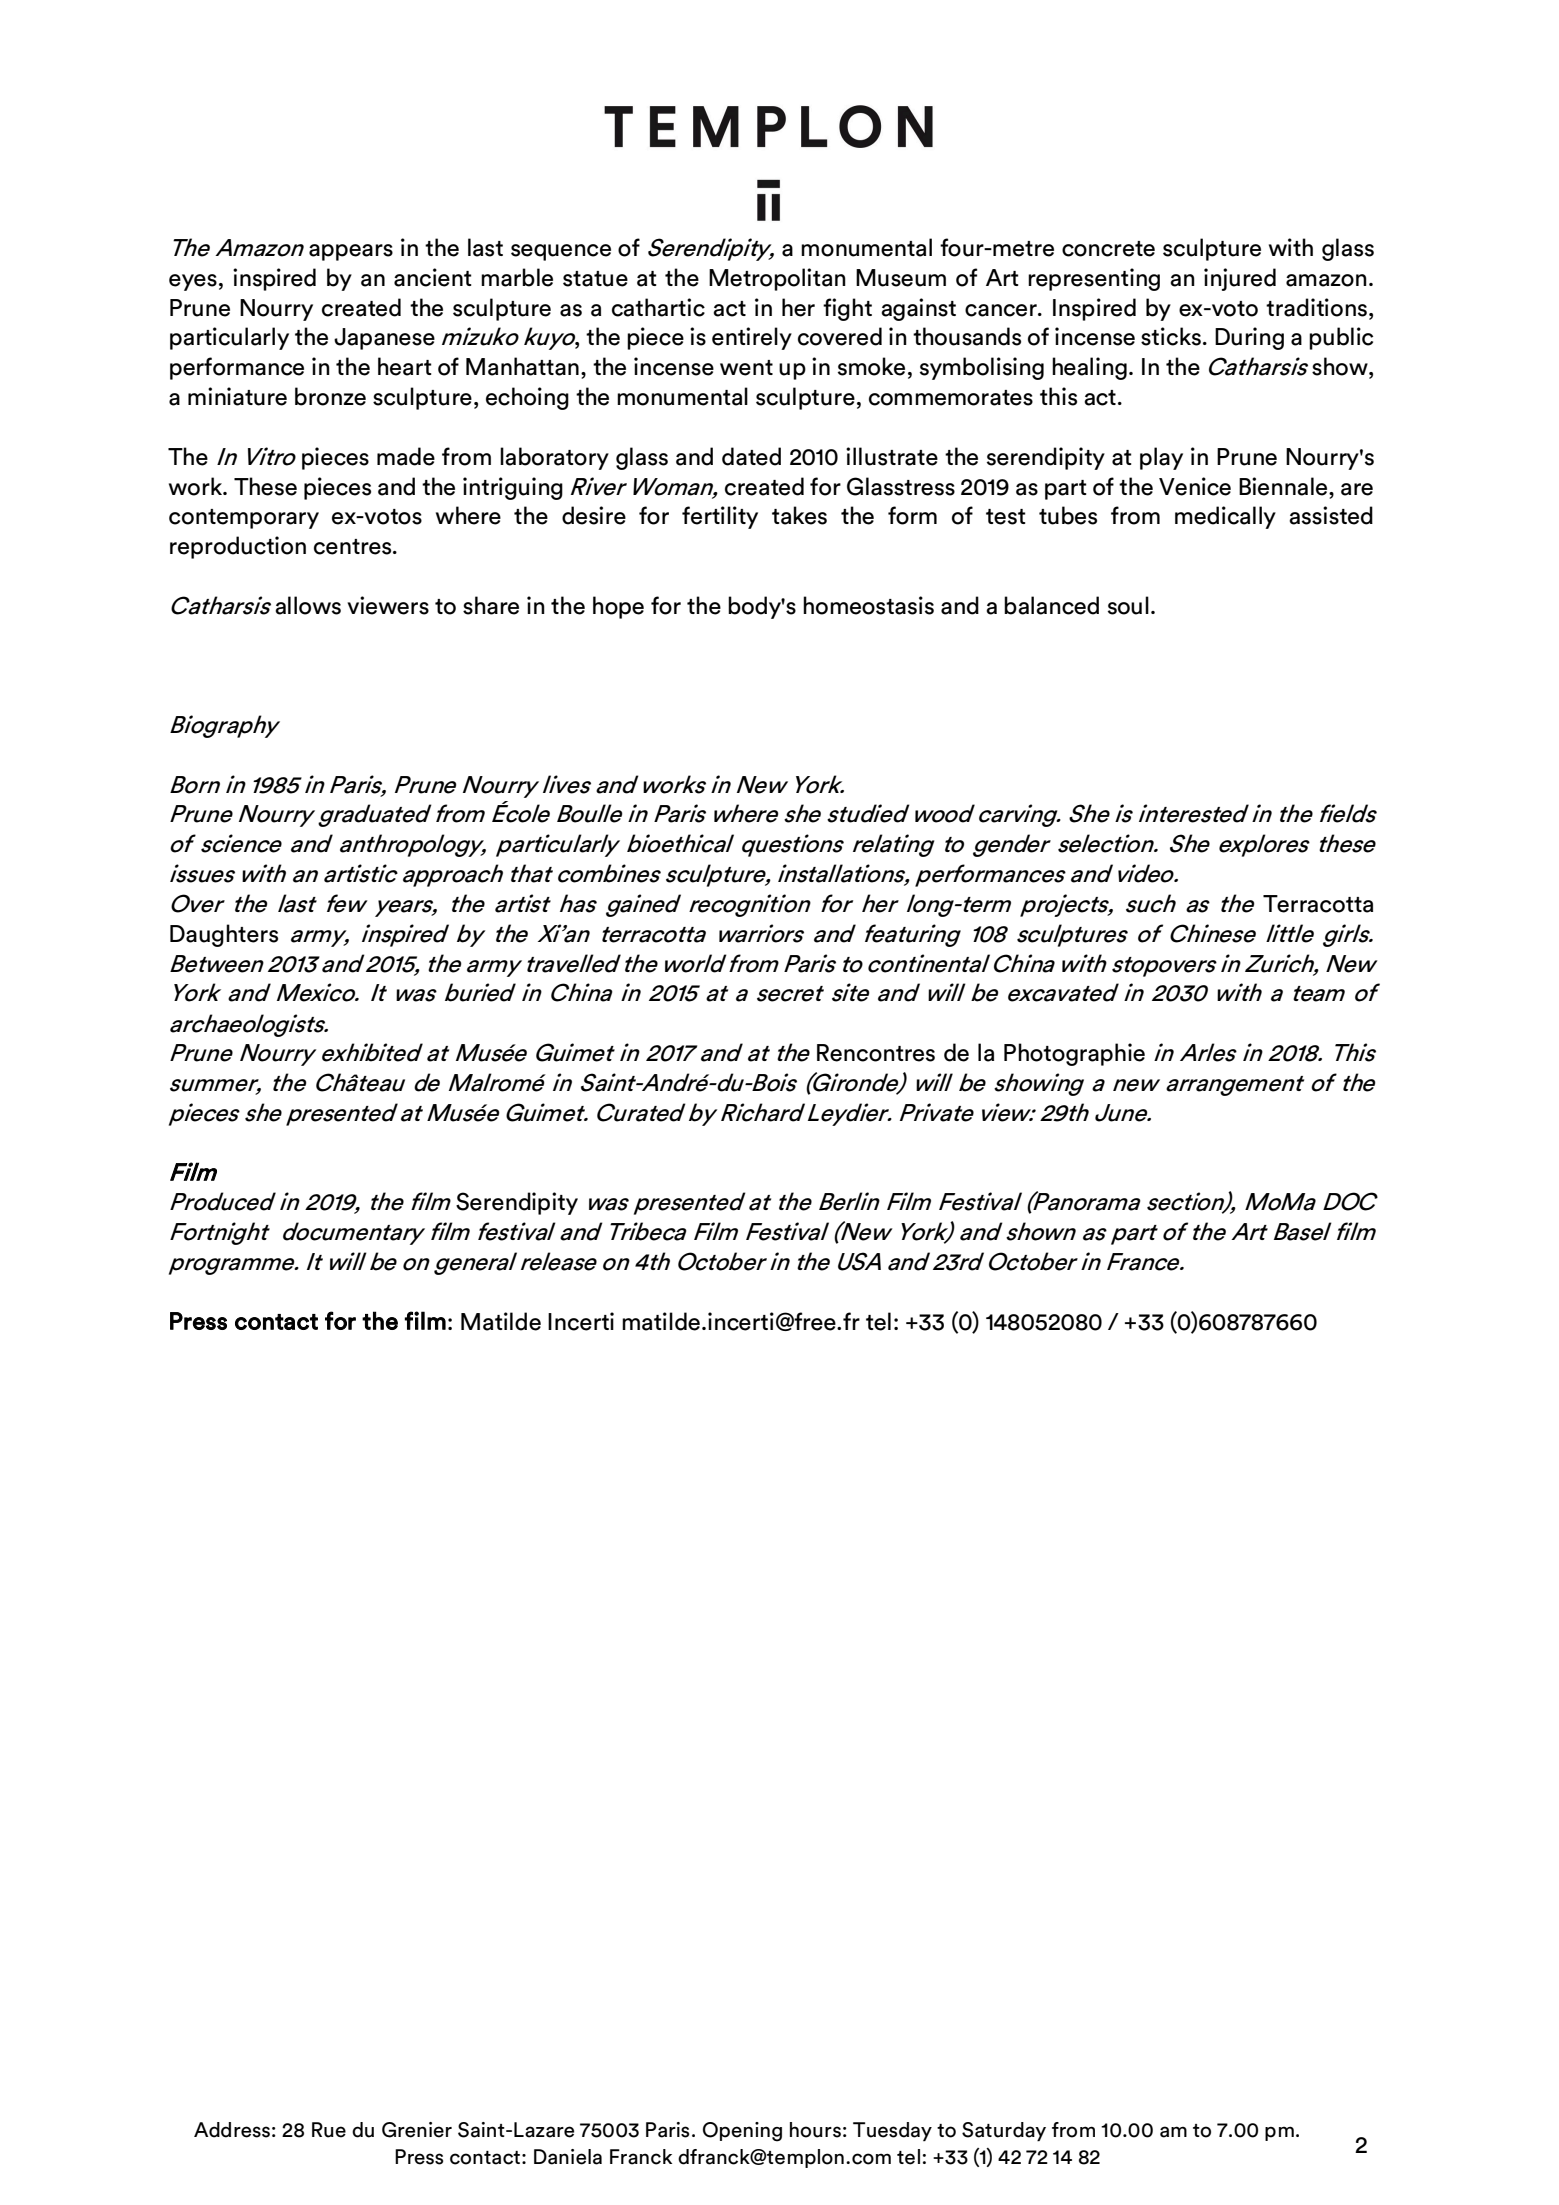 The height and width of the screenshot is (2205, 1559). What do you see at coordinates (329, 2130) in the screenshot?
I see `Rue` at bounding box center [329, 2130].
